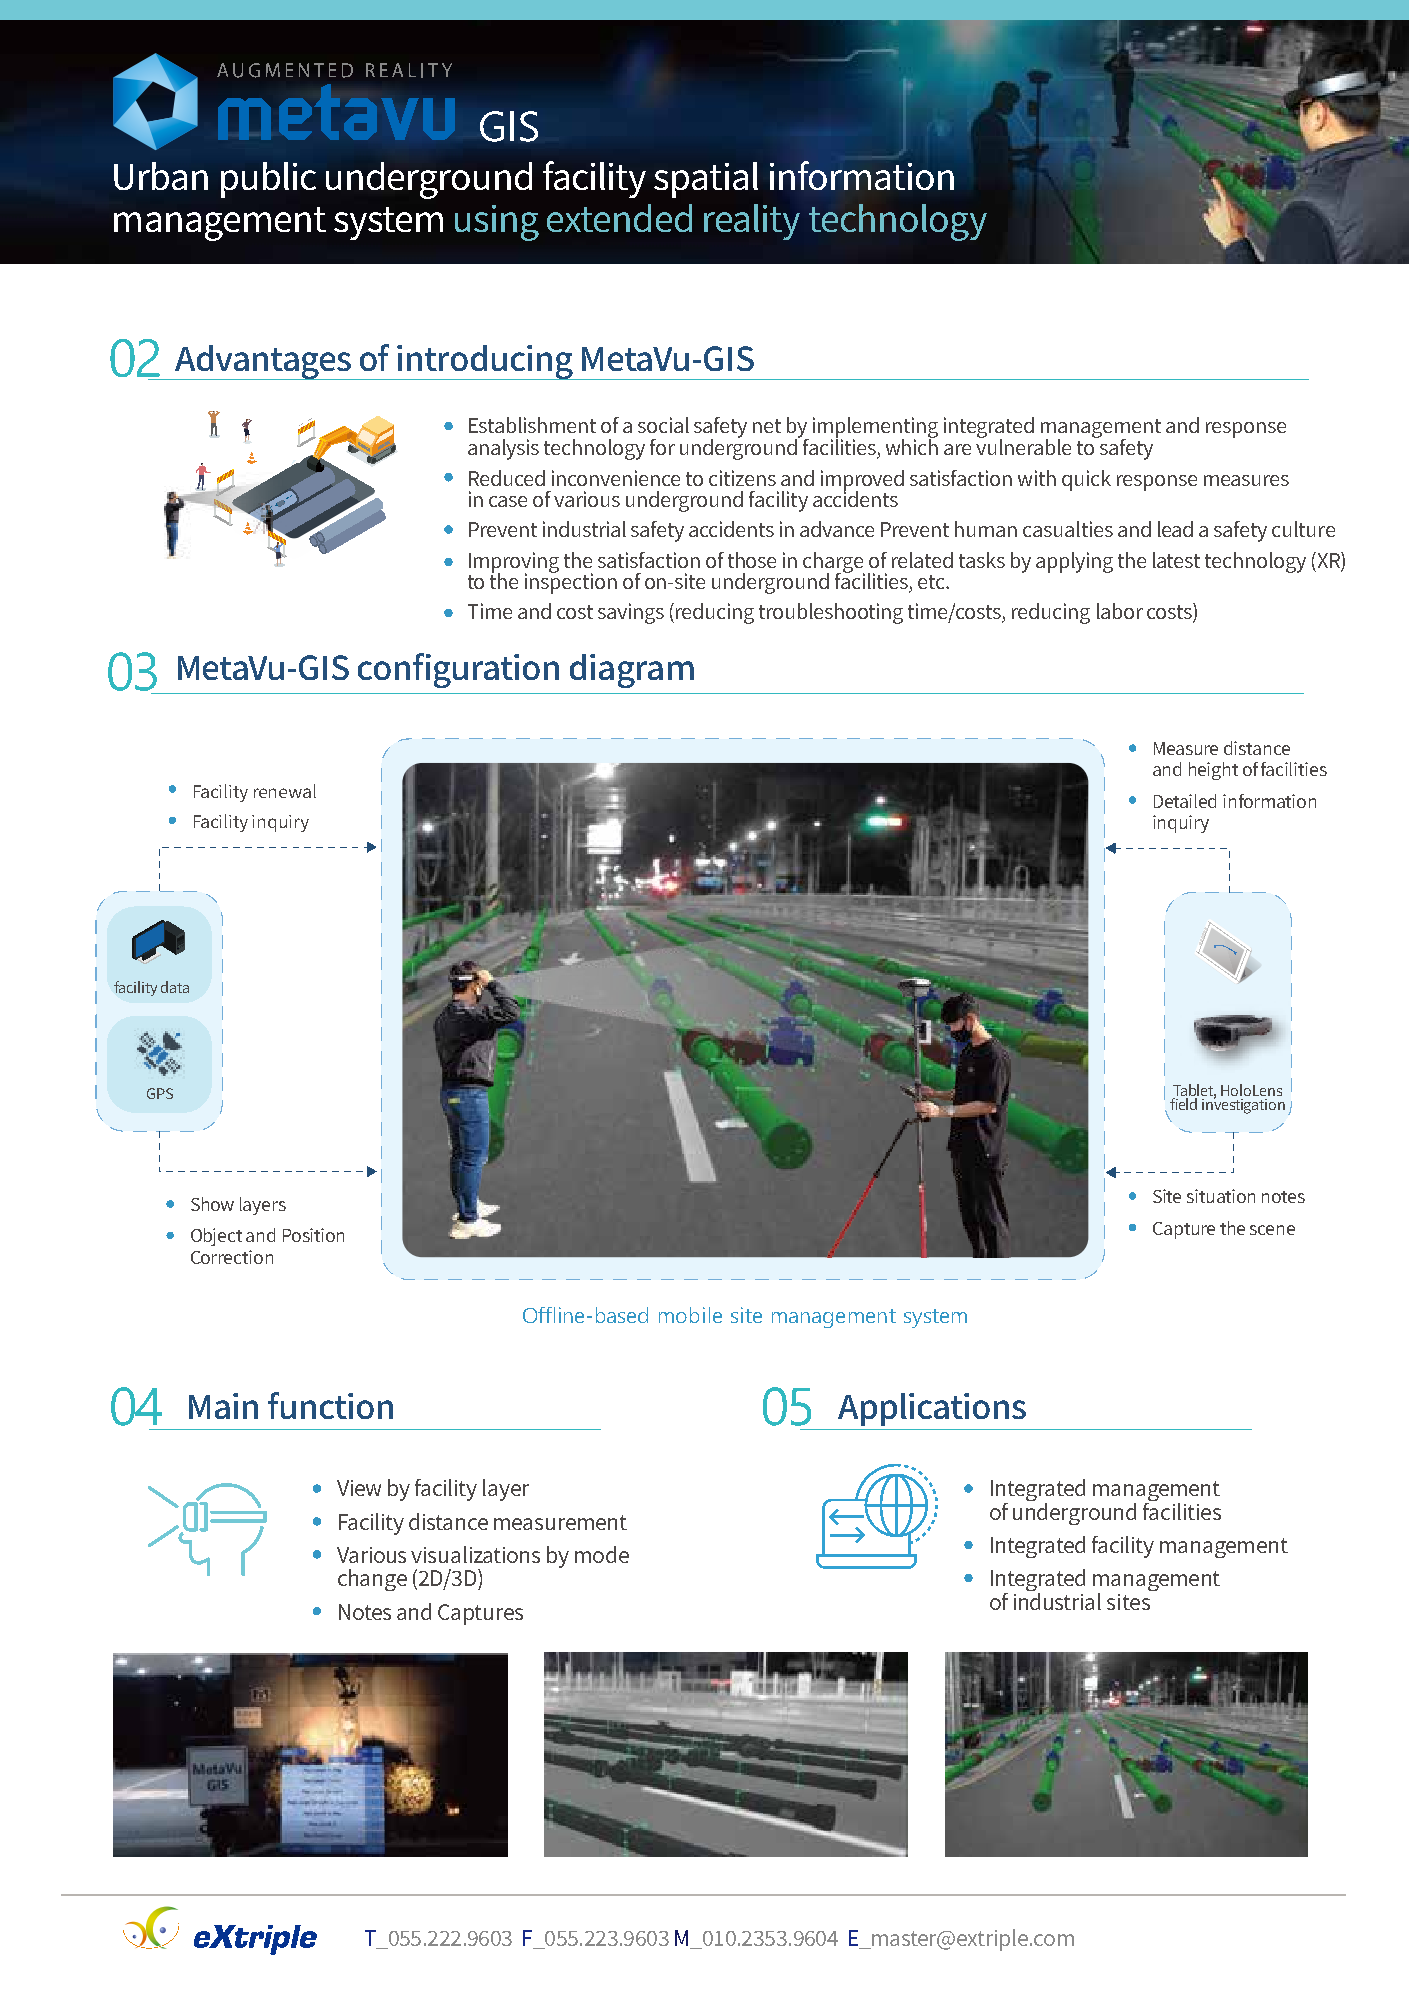 This screenshot has height=1993, width=1409. What do you see at coordinates (1120, 611) in the screenshot?
I see `labor` at bounding box center [1120, 611].
